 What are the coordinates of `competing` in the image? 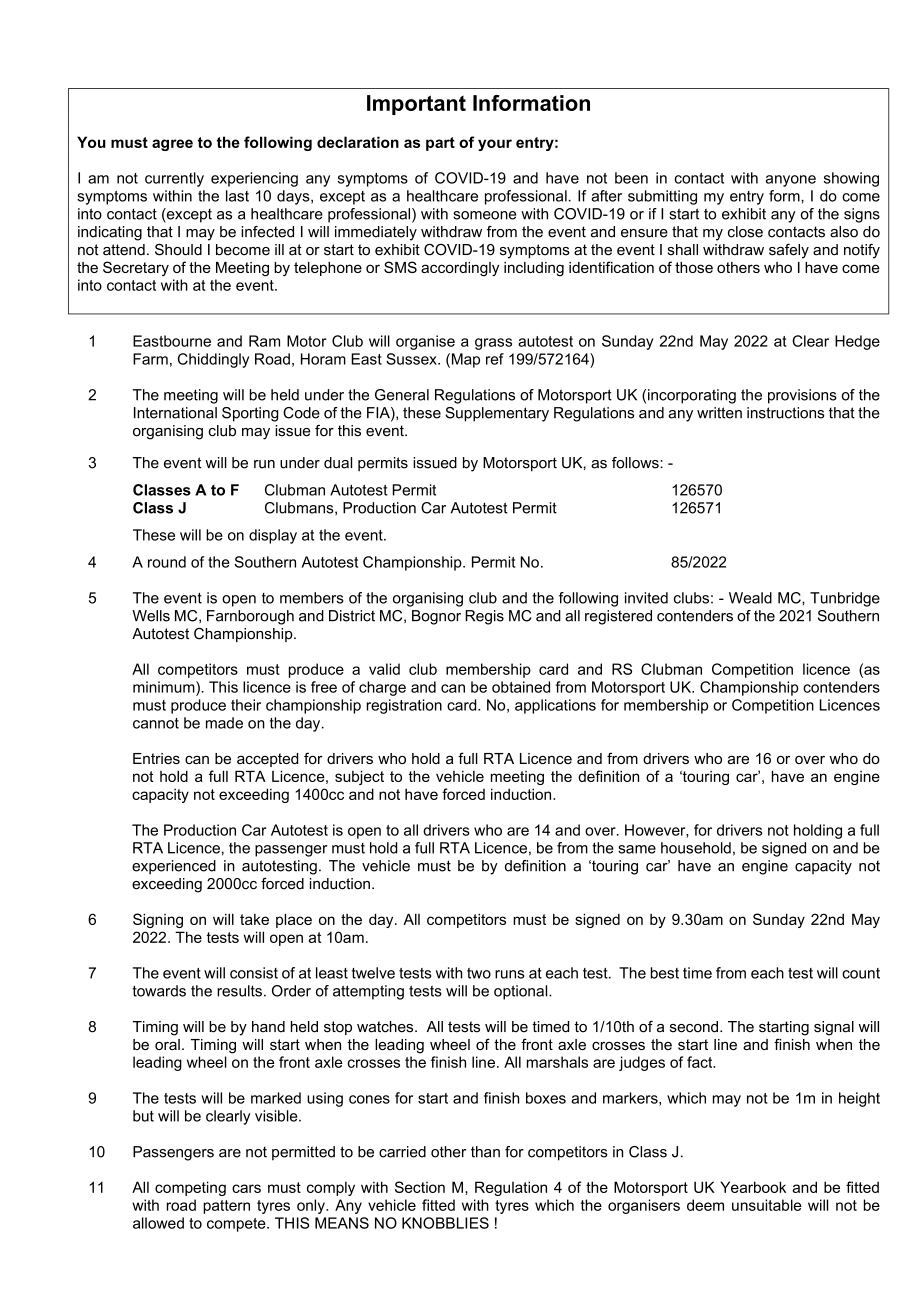 It's located at (190, 1188).
